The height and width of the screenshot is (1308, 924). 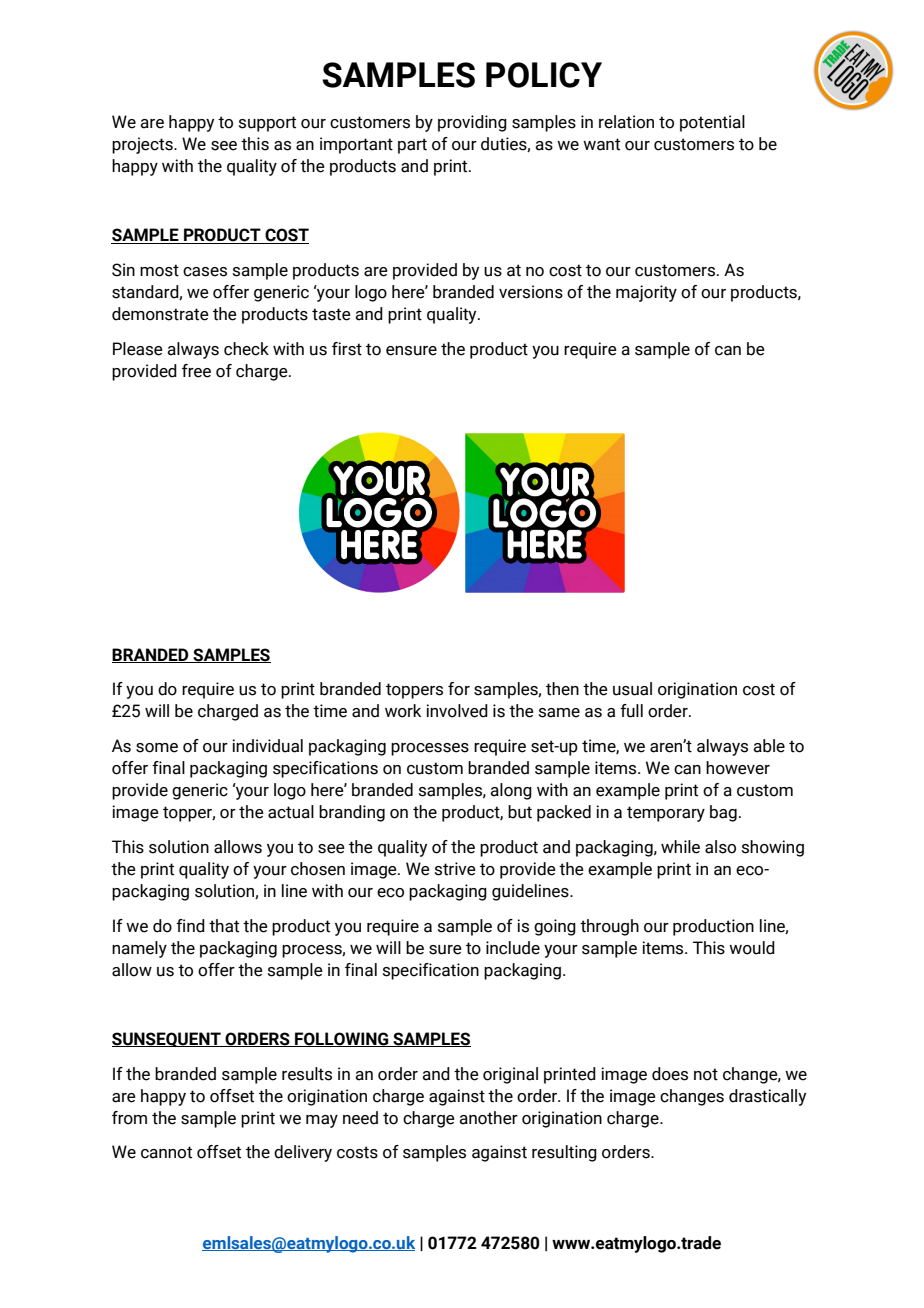 I want to click on for, so click(x=459, y=689).
